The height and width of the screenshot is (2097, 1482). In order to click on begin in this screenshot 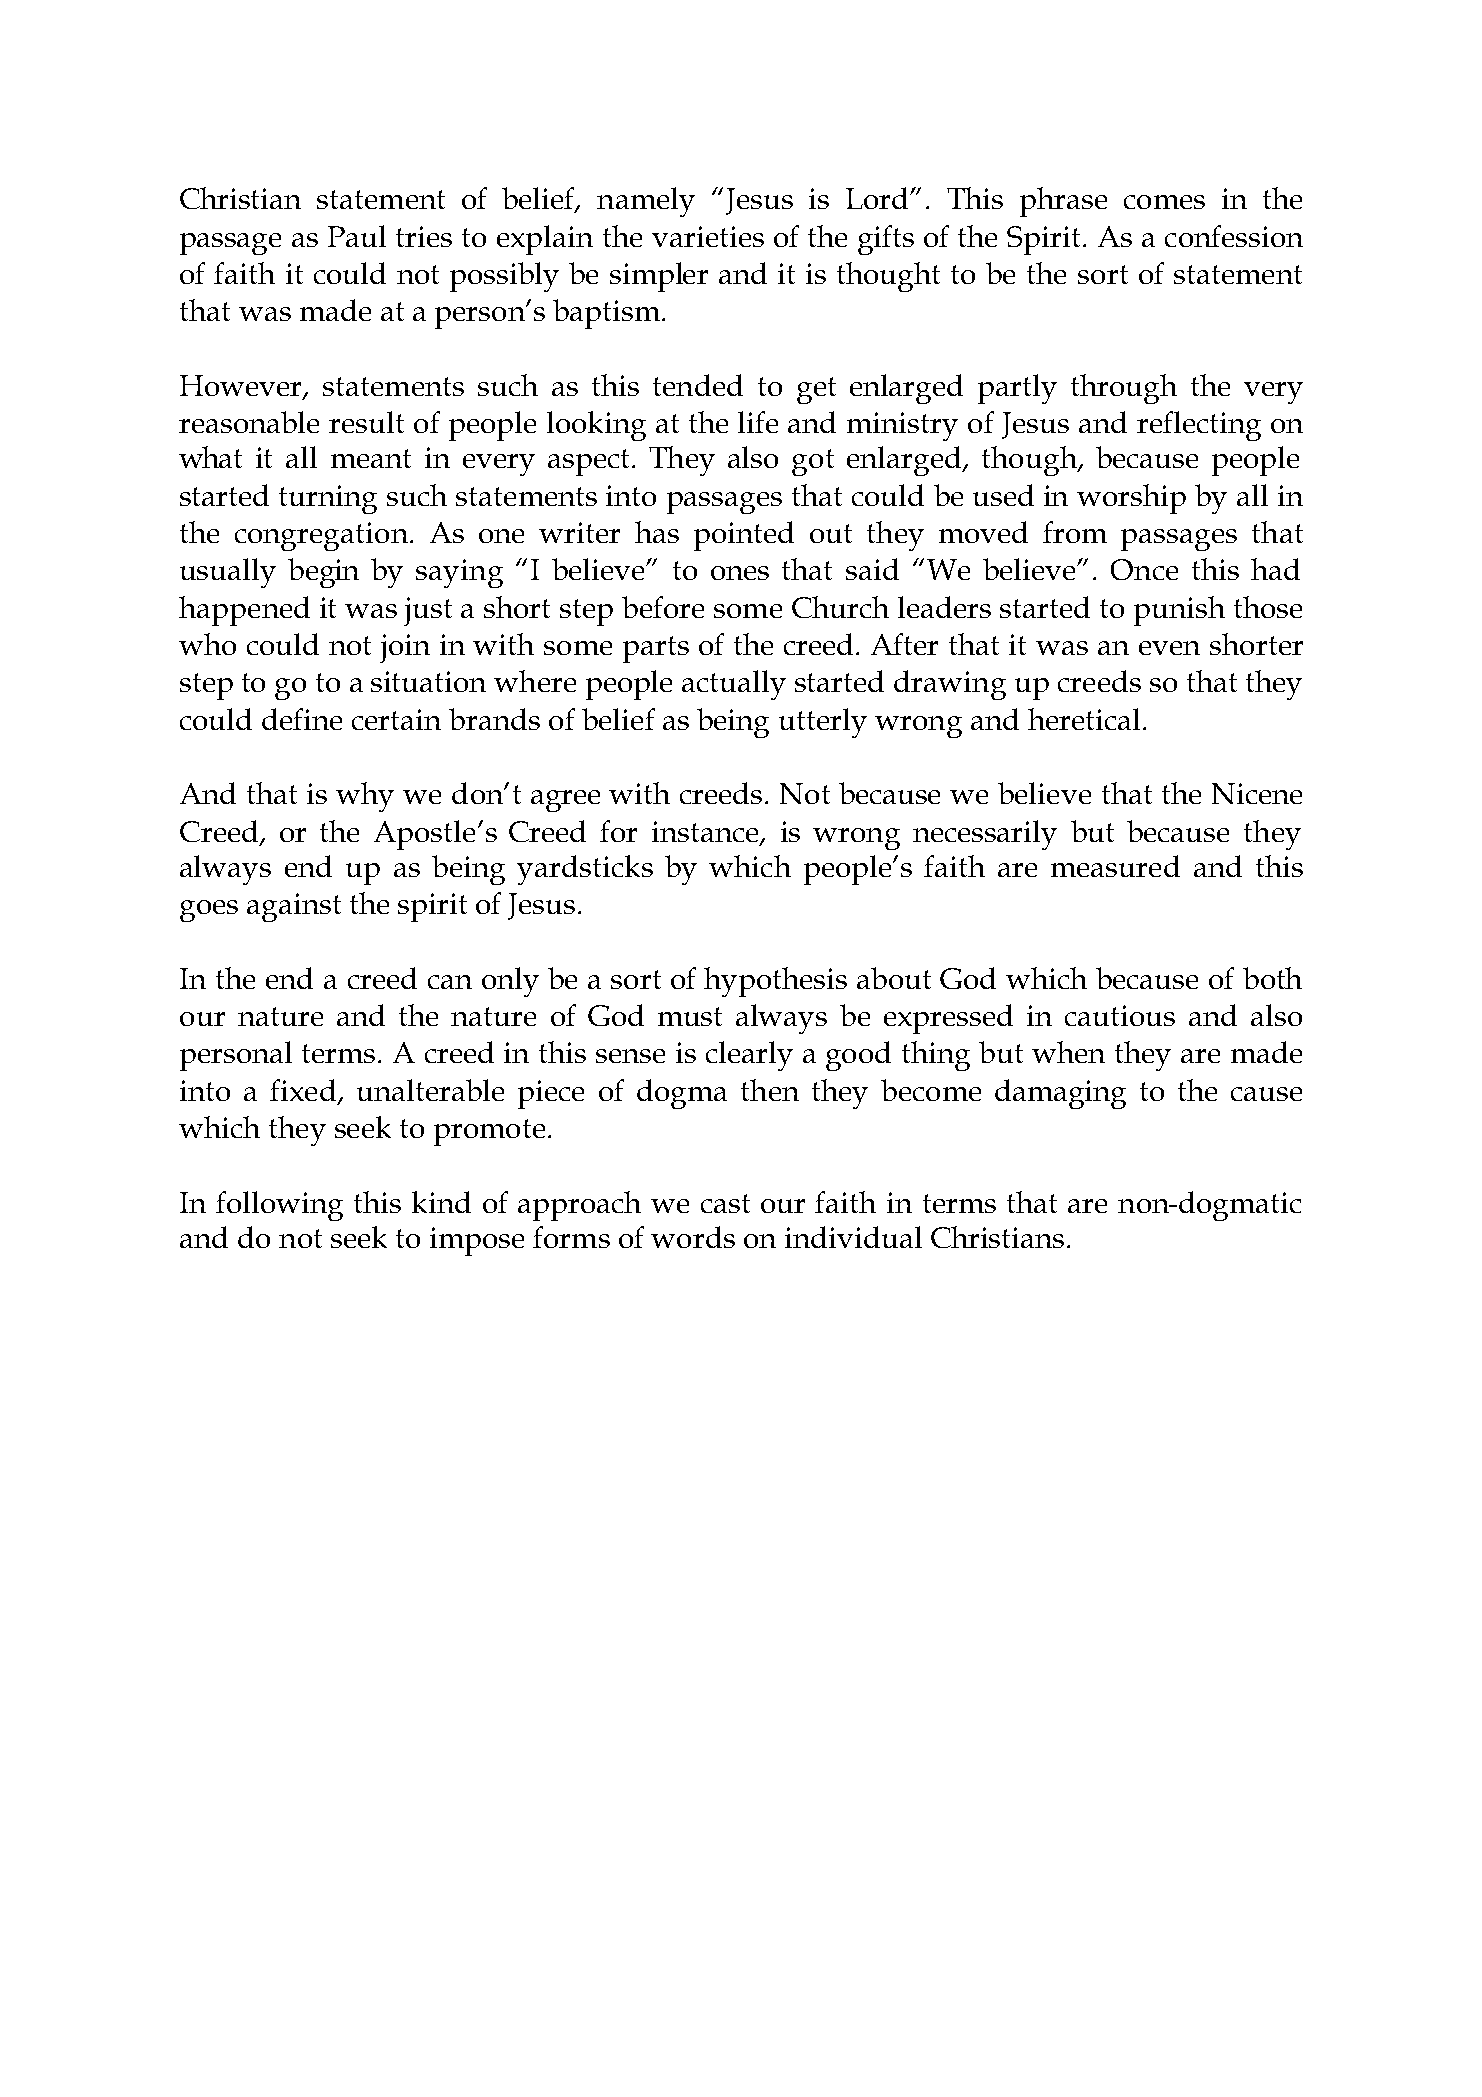, I will do `click(323, 573)`.
